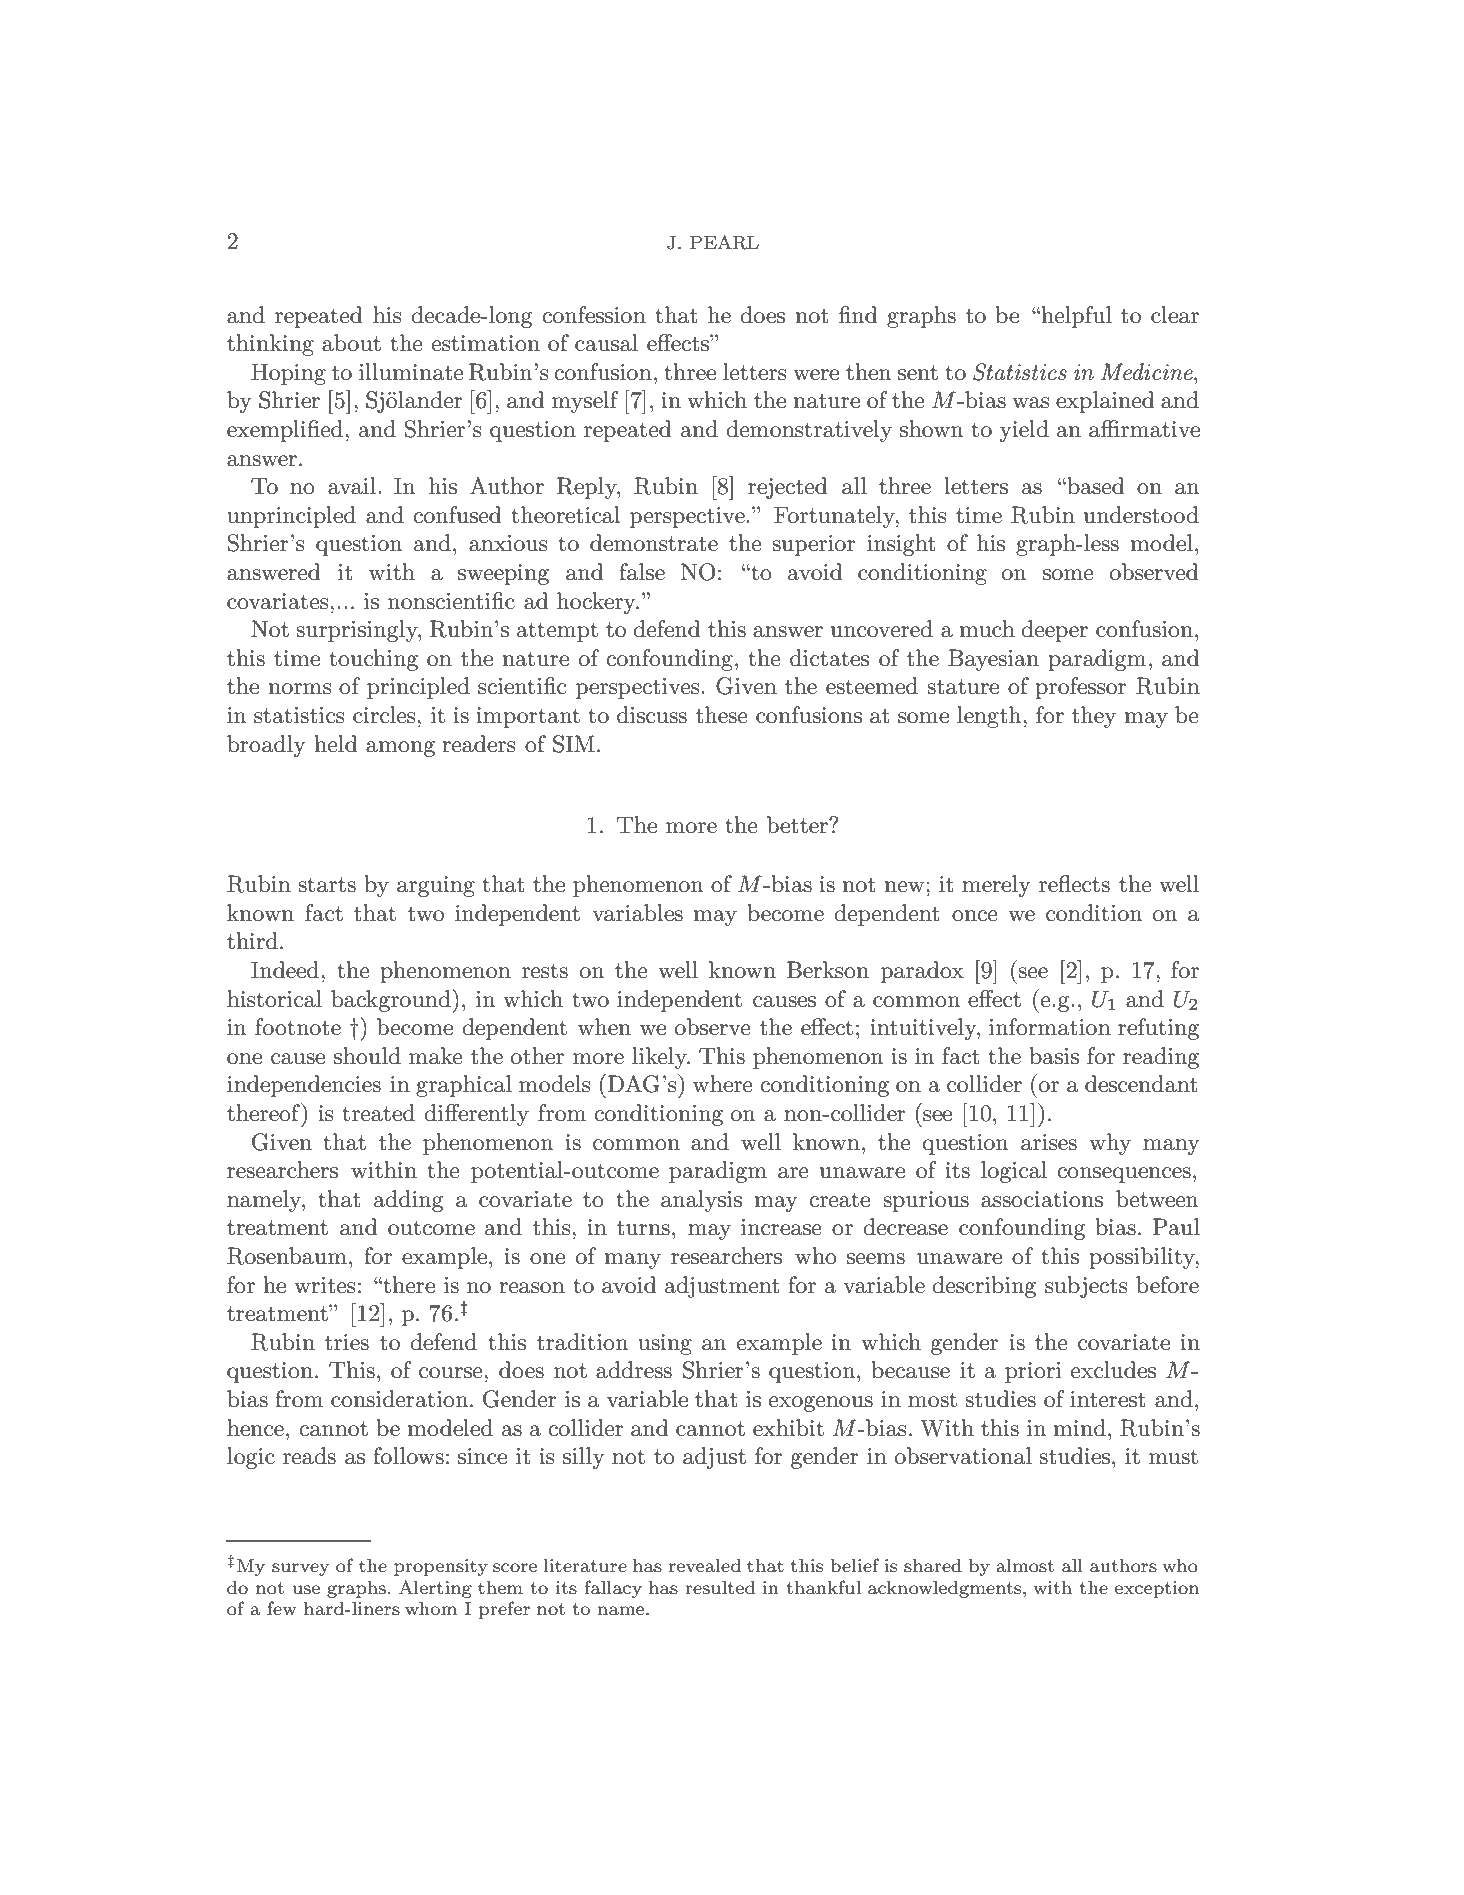  Describe the element at coordinates (351, 343) in the document. I see `about` at that location.
